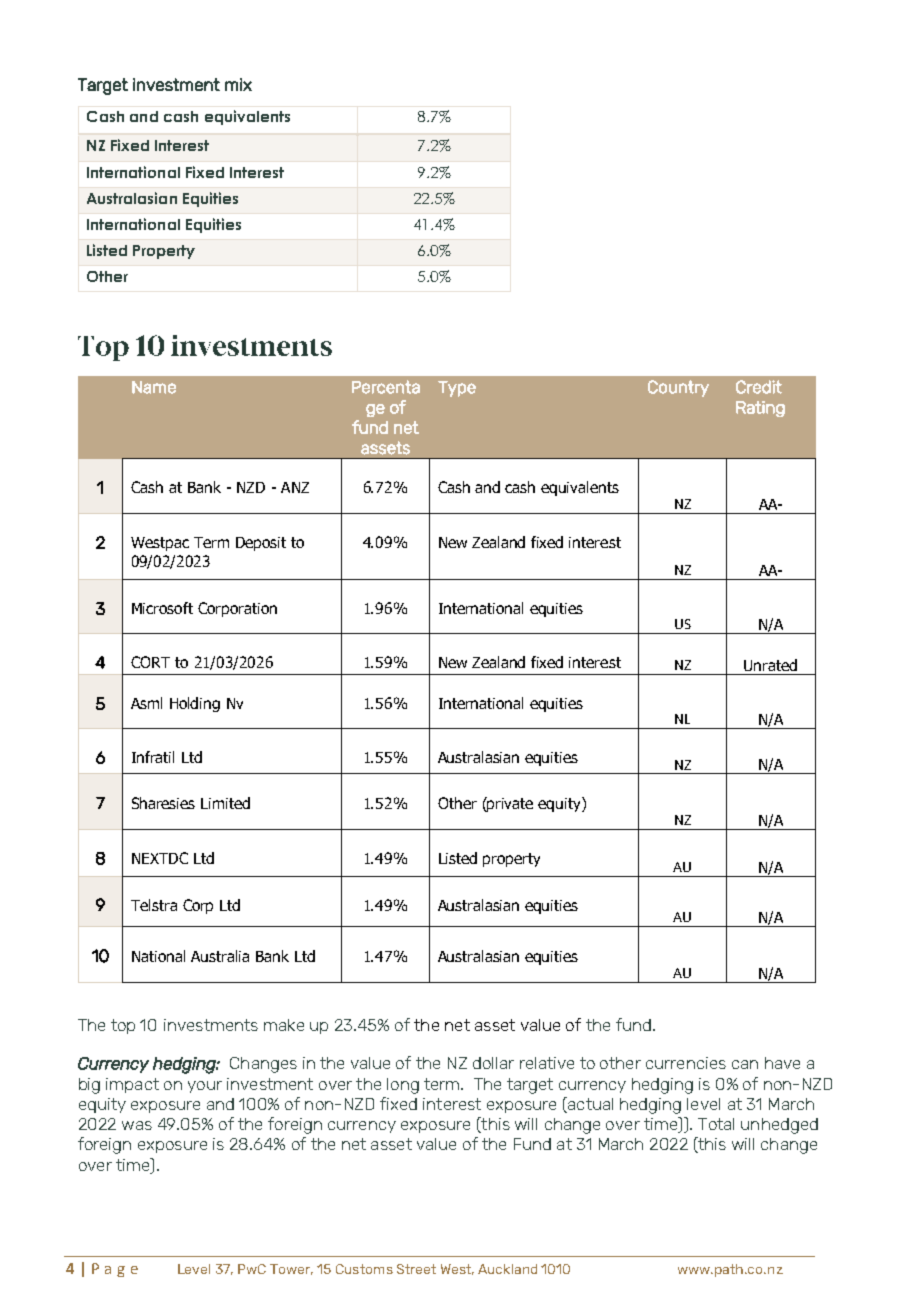 Image resolution: width=924 pixels, height=1308 pixels. I want to click on Tower, so click(291, 1269).
